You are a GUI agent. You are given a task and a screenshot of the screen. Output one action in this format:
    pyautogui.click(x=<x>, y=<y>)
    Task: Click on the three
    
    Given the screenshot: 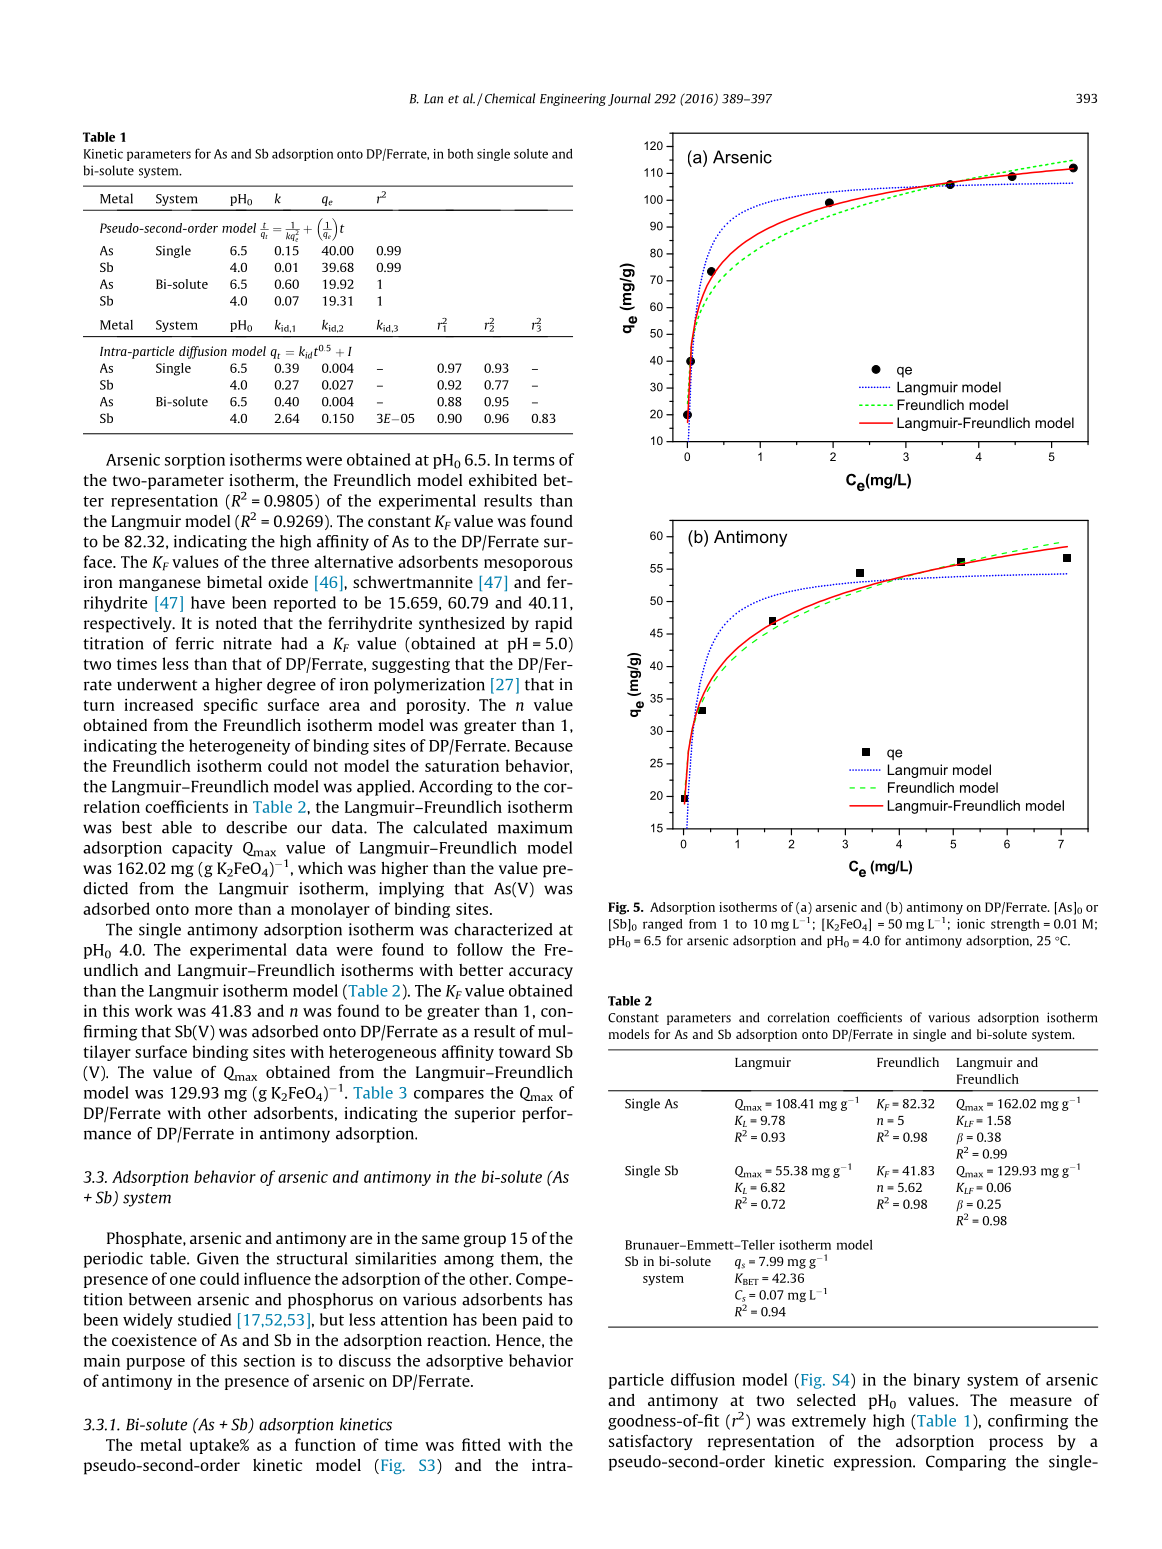 What is the action you would take?
    pyautogui.click(x=290, y=561)
